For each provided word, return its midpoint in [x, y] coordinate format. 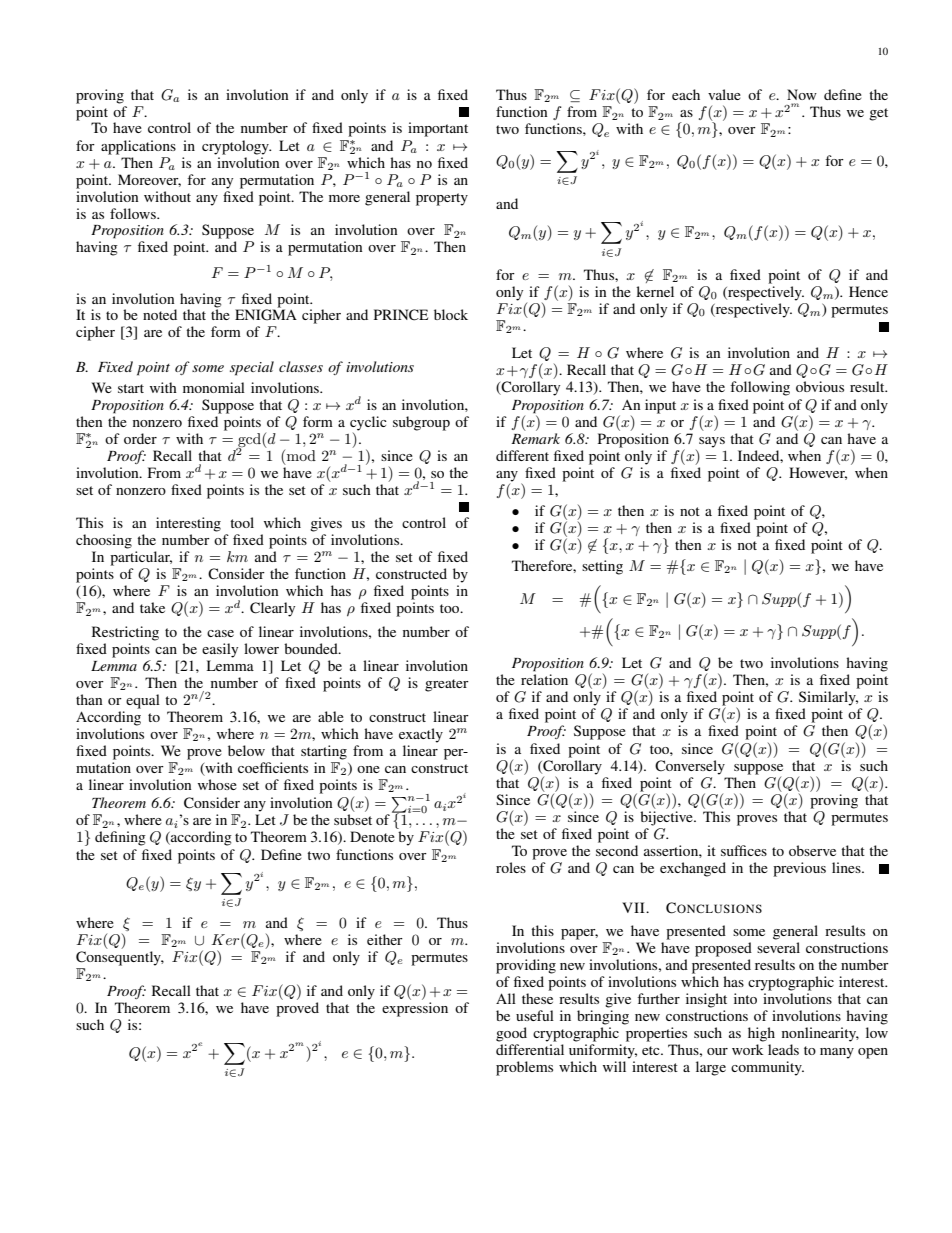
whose [217, 784]
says [712, 442]
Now [802, 94]
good [511, 1034]
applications [138, 147]
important [438, 129]
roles [511, 867]
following [760, 388]
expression [415, 1009]
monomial [214, 387]
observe [812, 850]
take [152, 607]
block [451, 314]
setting [602, 567]
